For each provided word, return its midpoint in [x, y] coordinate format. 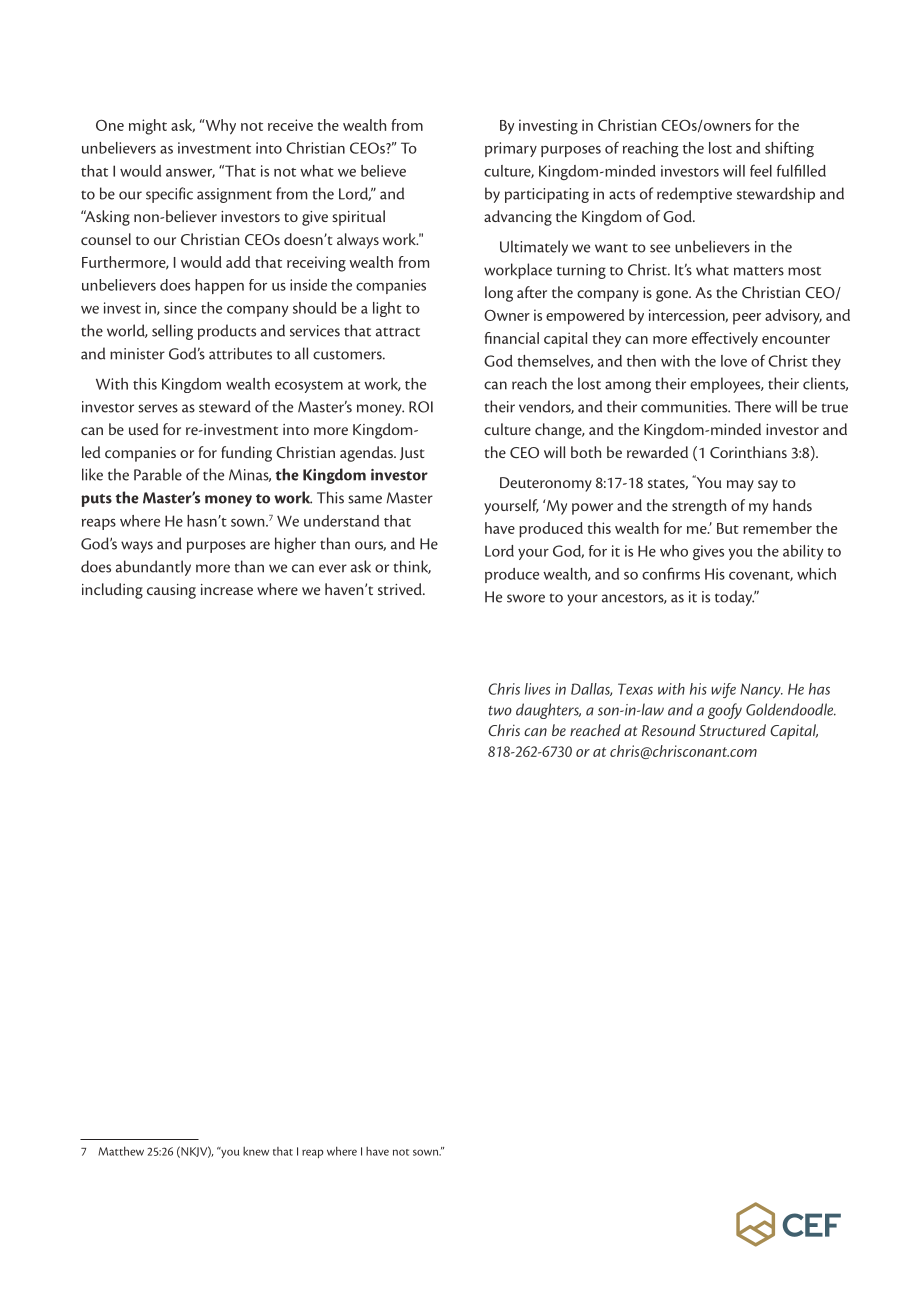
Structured [732, 730]
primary [511, 149]
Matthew [121, 1151]
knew [256, 1151]
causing [171, 591]
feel [761, 170]
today [735, 598]
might [148, 127]
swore [526, 598]
